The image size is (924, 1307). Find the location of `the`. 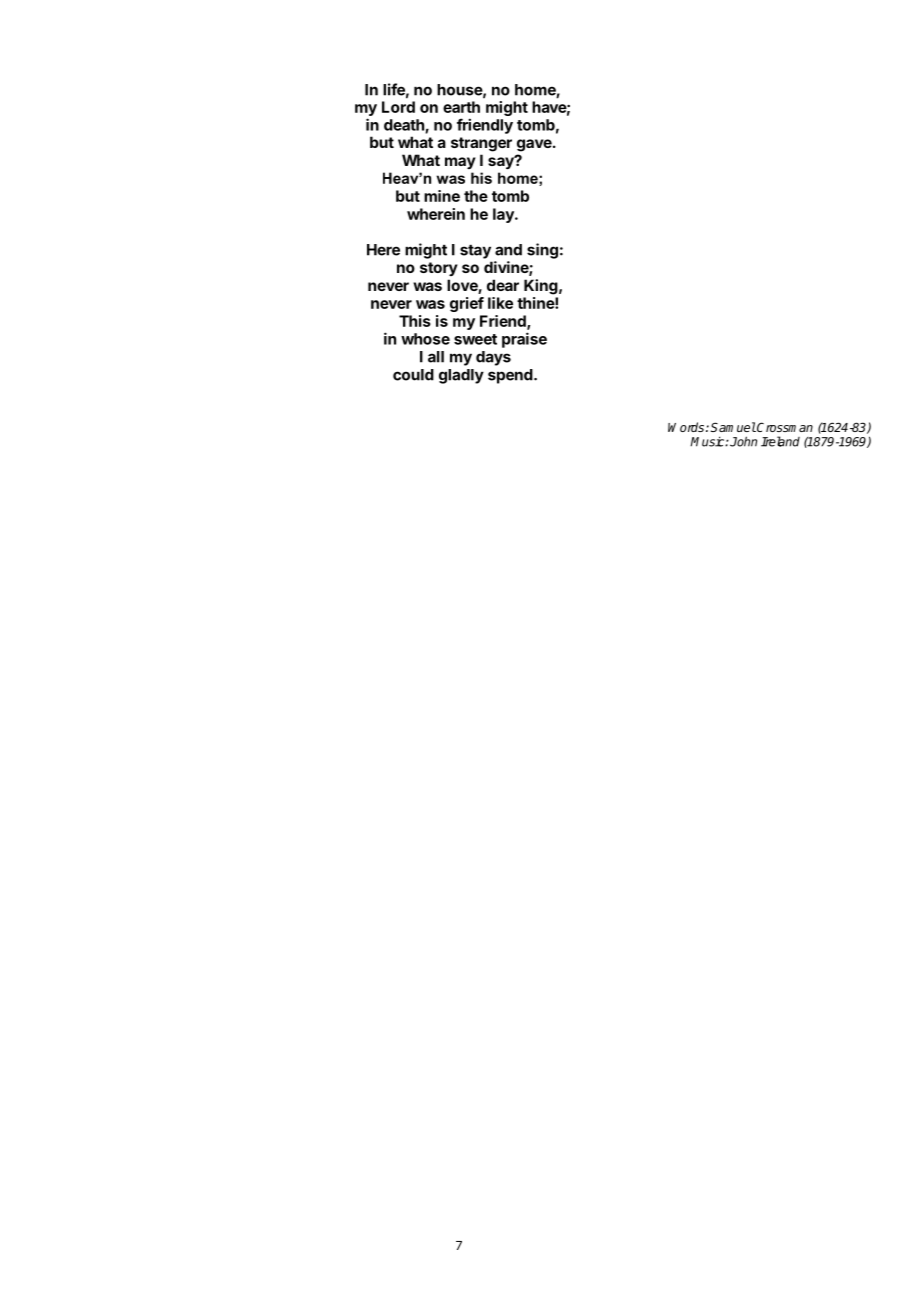

the is located at coordinates (476, 196).
